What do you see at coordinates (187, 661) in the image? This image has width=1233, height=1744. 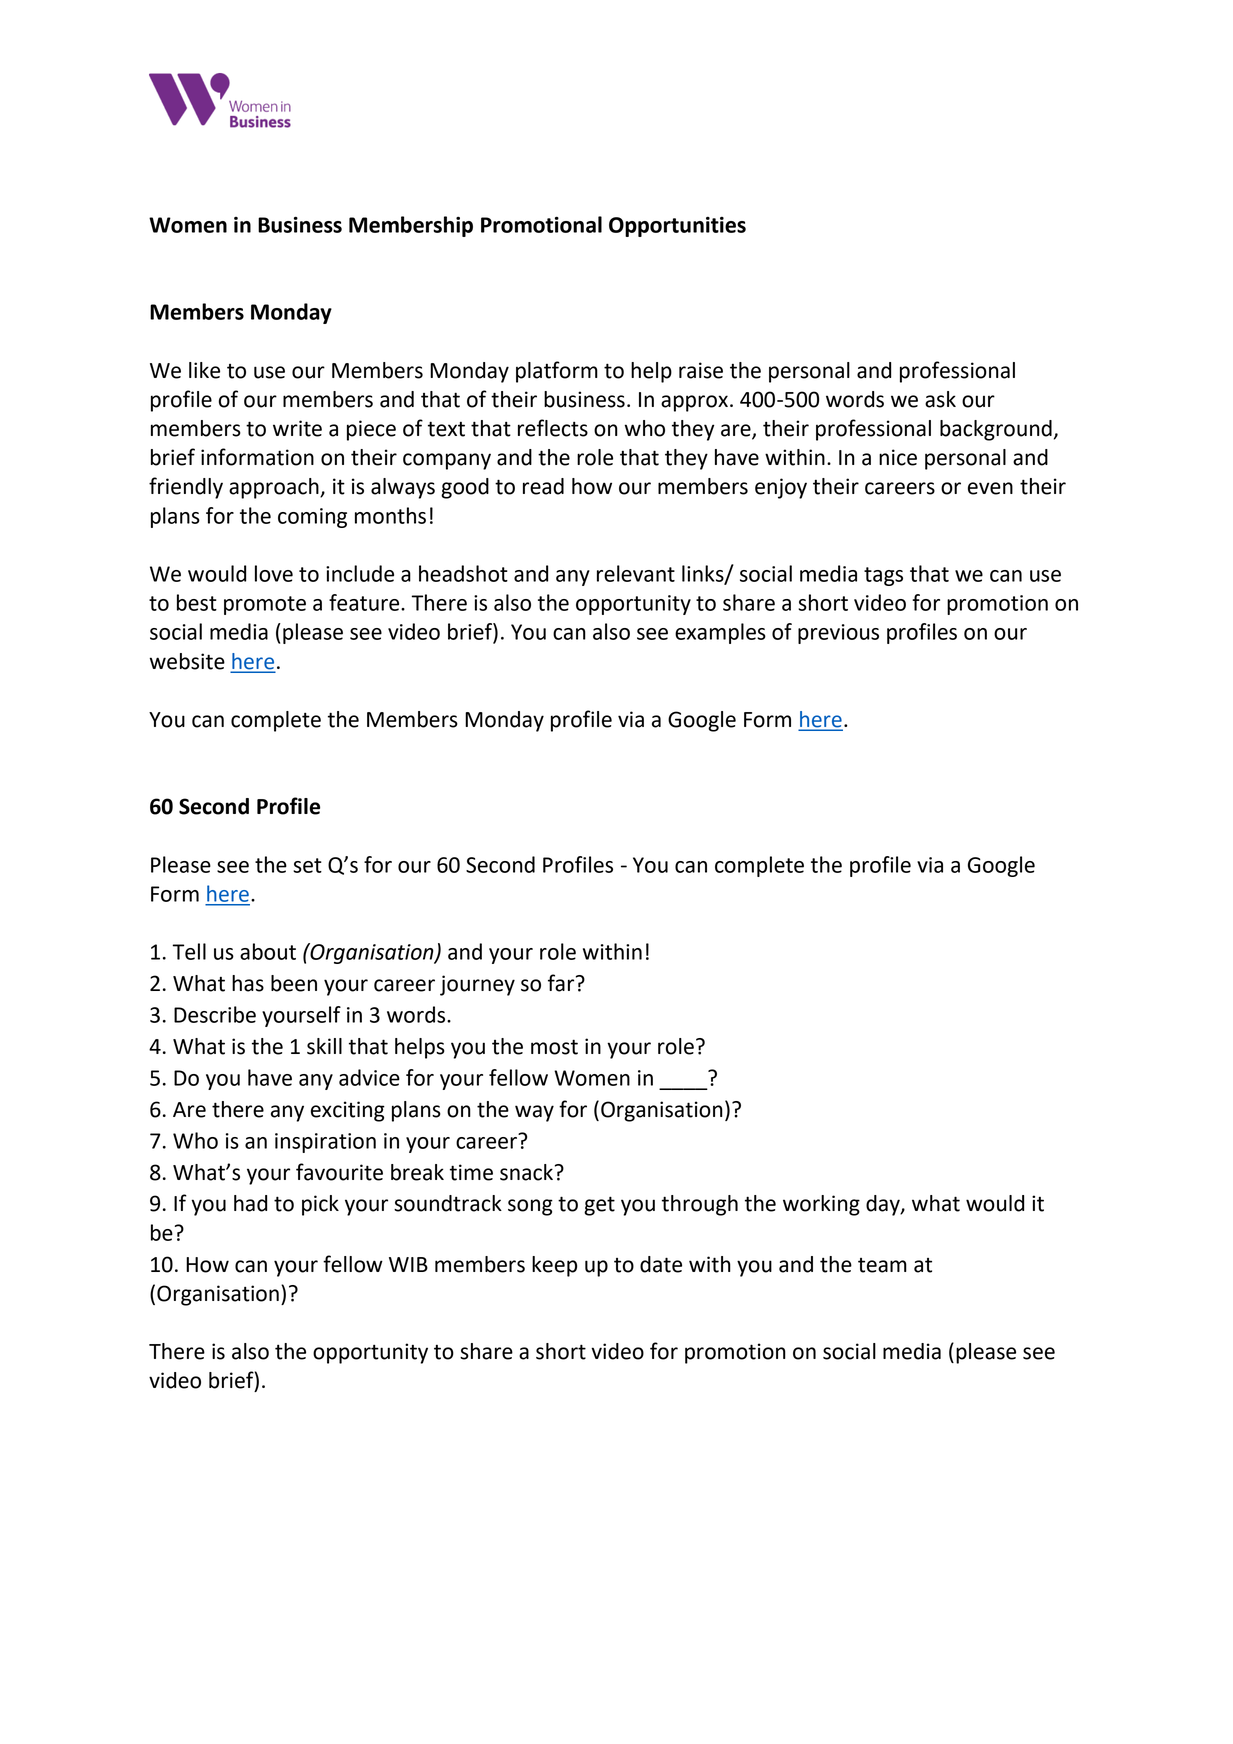 I see `website` at bounding box center [187, 661].
